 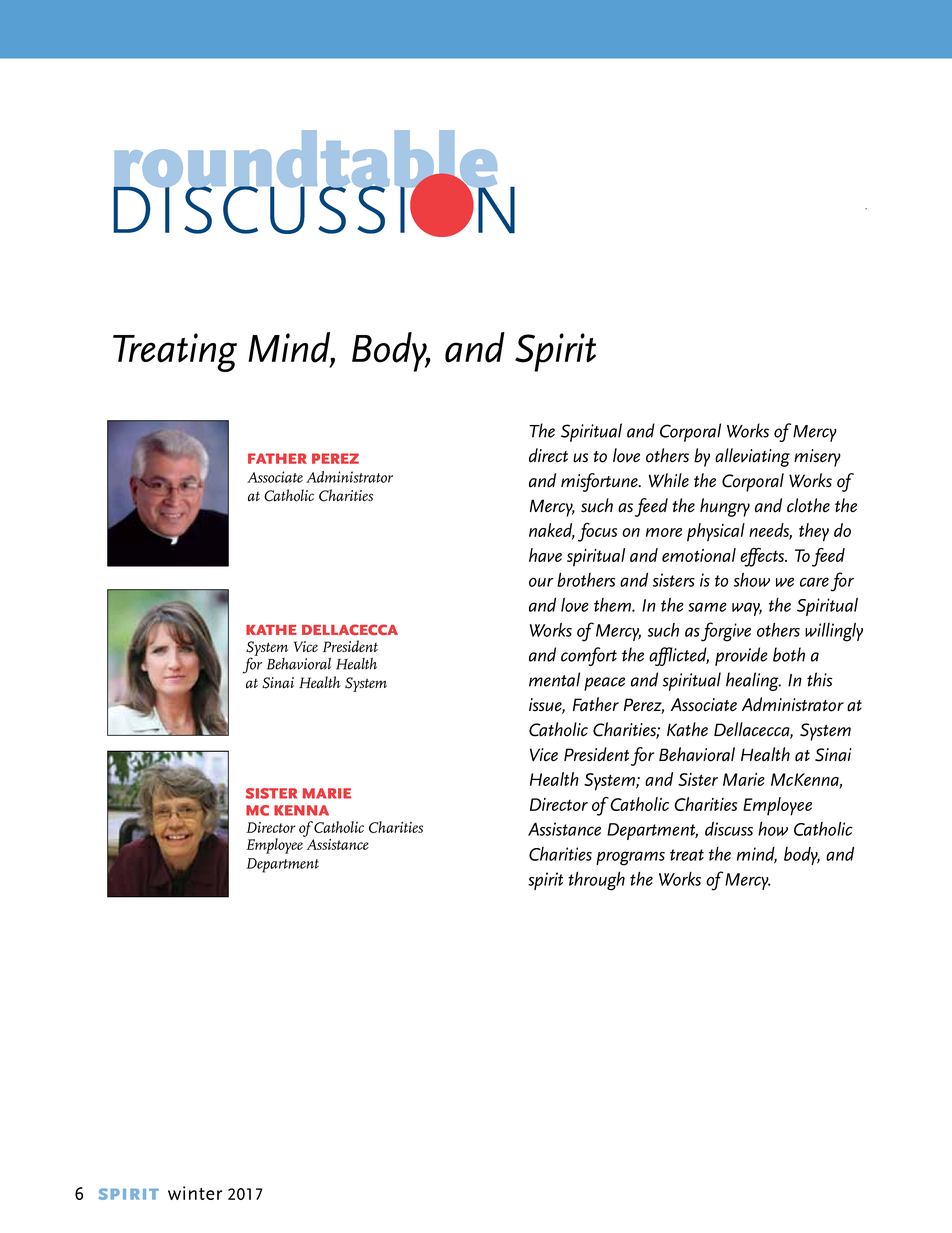 I want to click on through, so click(x=596, y=881).
